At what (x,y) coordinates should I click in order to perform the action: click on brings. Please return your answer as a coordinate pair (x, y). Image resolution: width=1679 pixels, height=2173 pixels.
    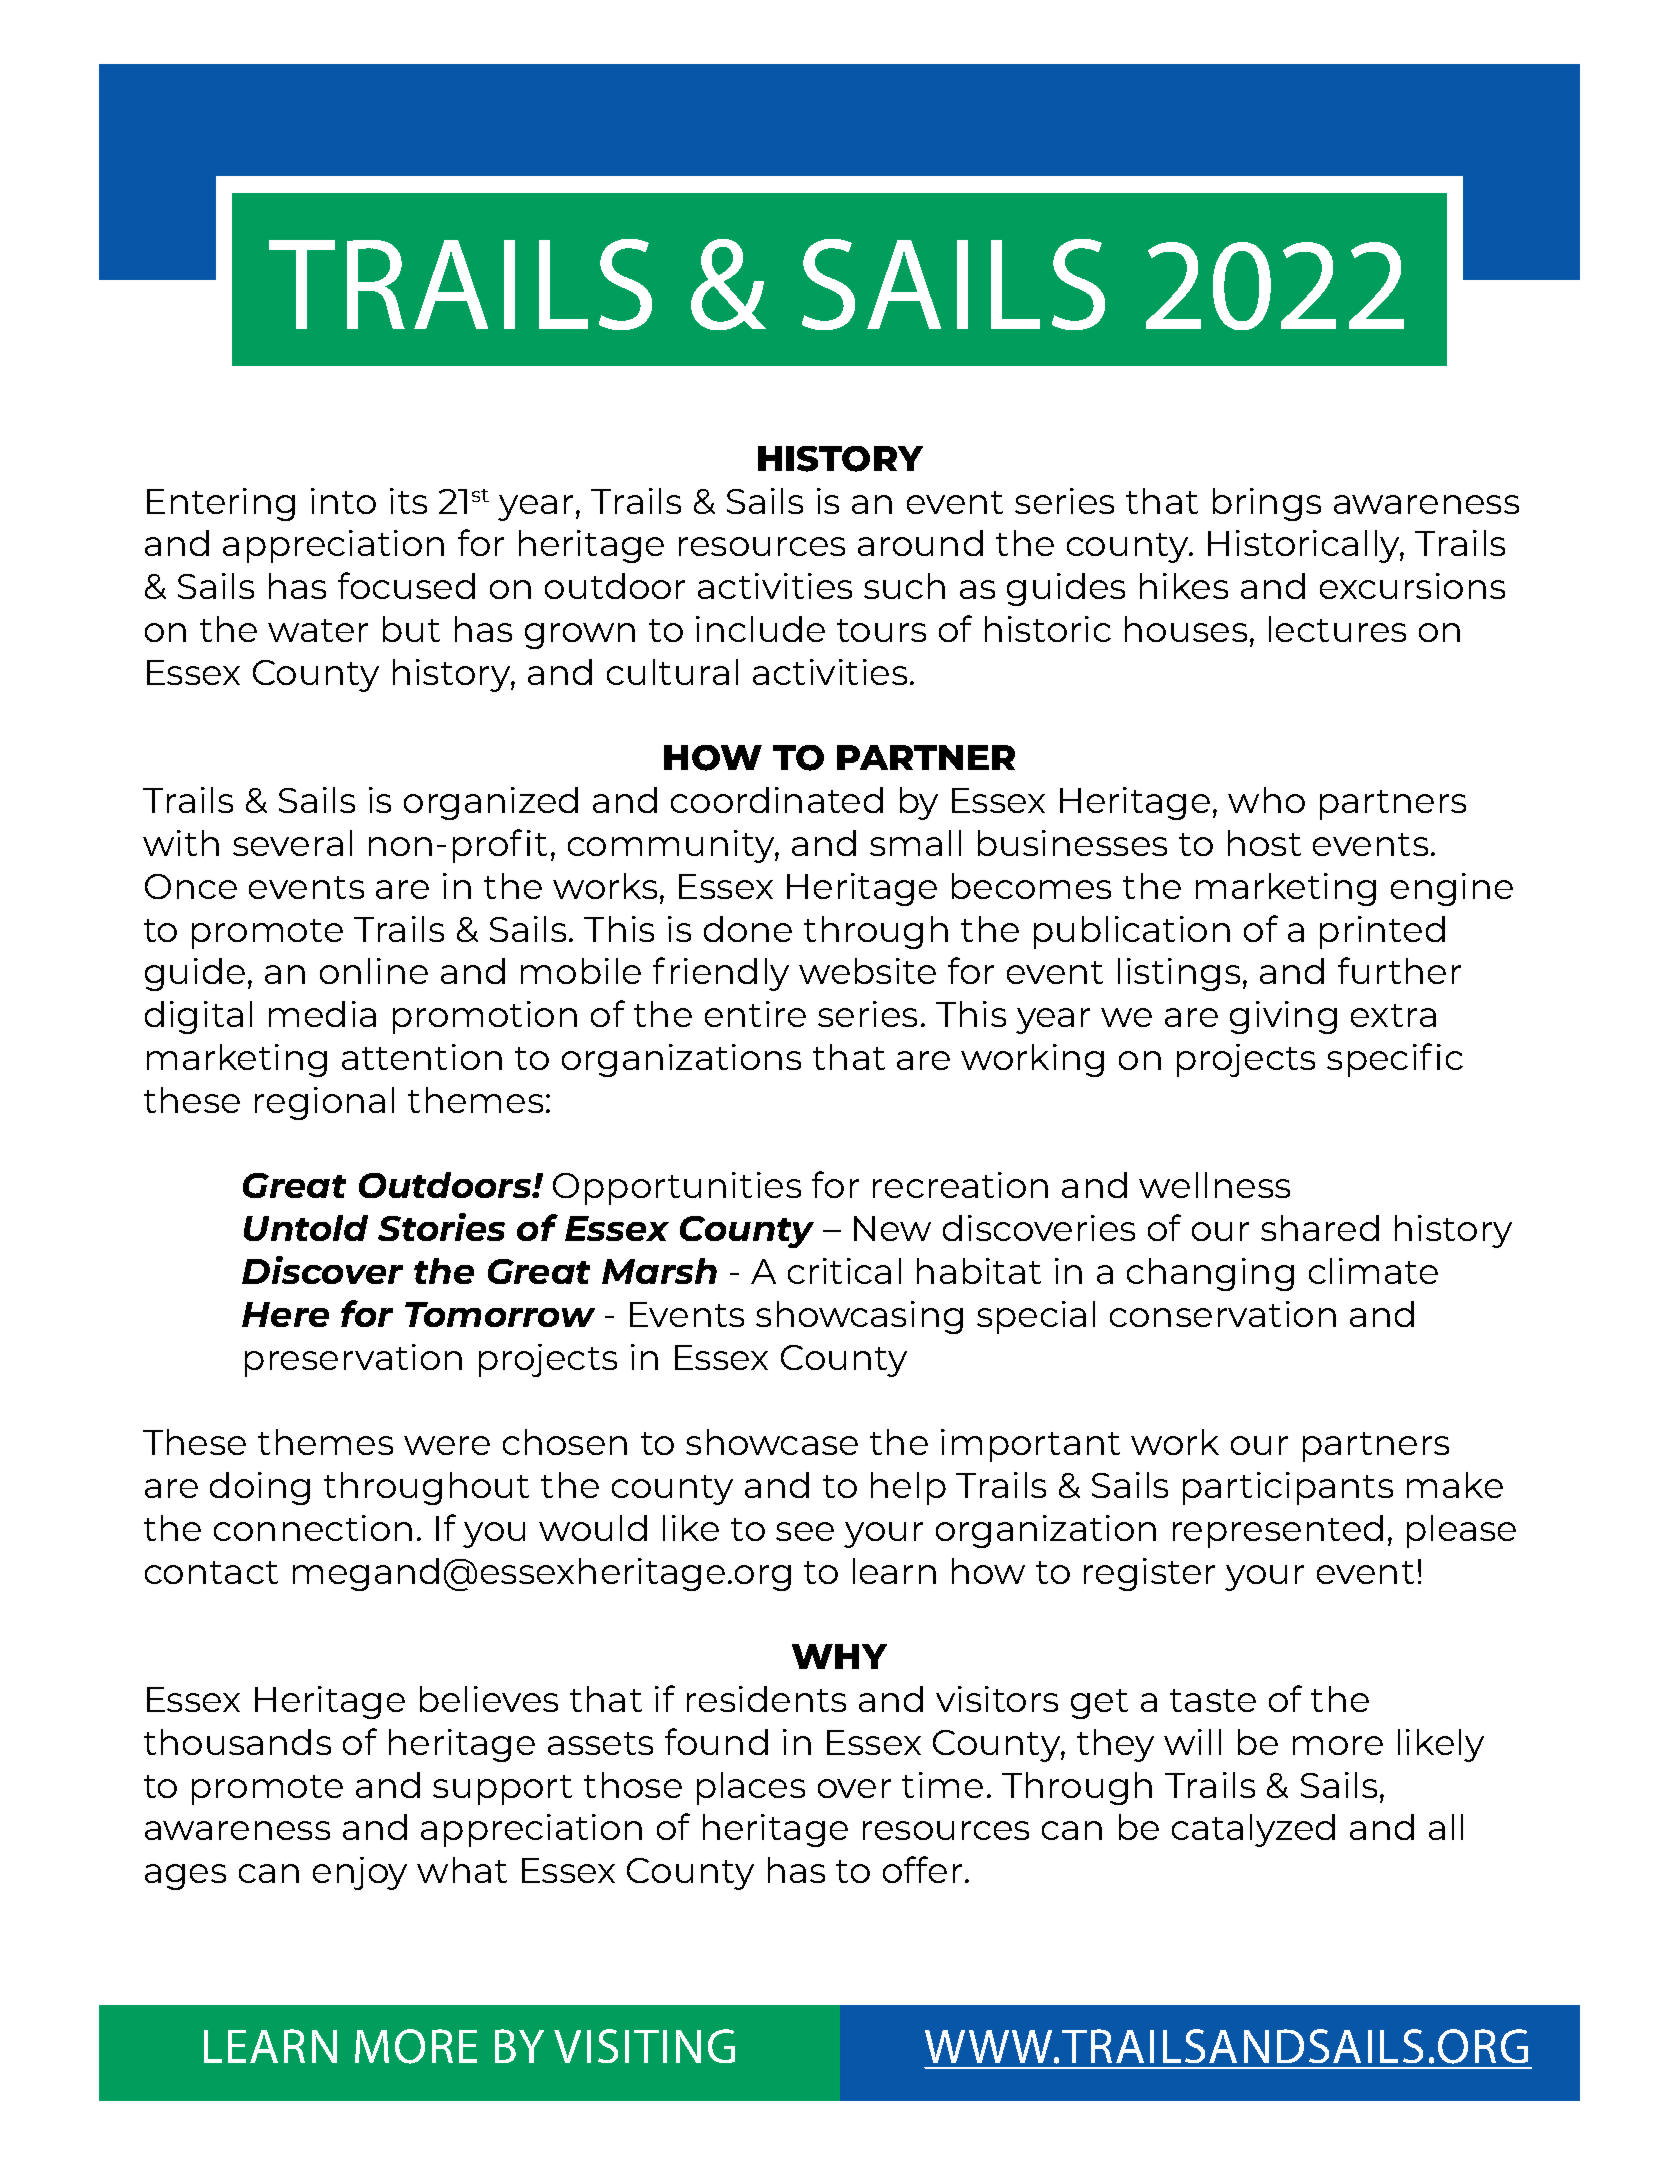
    Looking at the image, I should click on (1267, 504).
